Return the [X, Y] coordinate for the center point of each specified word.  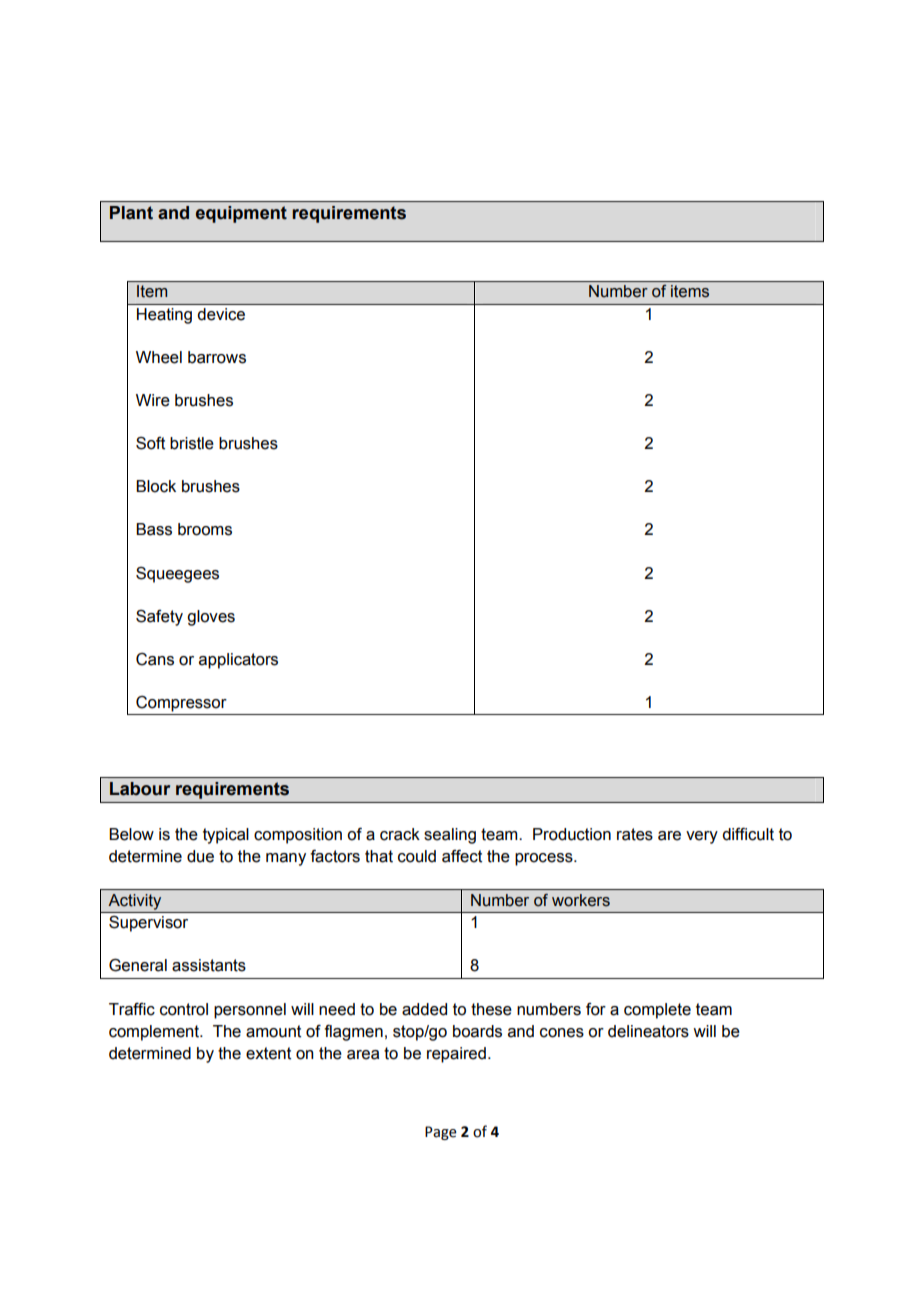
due [200, 856]
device [221, 314]
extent [268, 1053]
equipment [241, 214]
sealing [450, 836]
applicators [238, 661]
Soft [150, 443]
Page [441, 1133]
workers [581, 900]
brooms [205, 529]
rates [635, 834]
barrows [217, 357]
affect [462, 856]
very [702, 837]
